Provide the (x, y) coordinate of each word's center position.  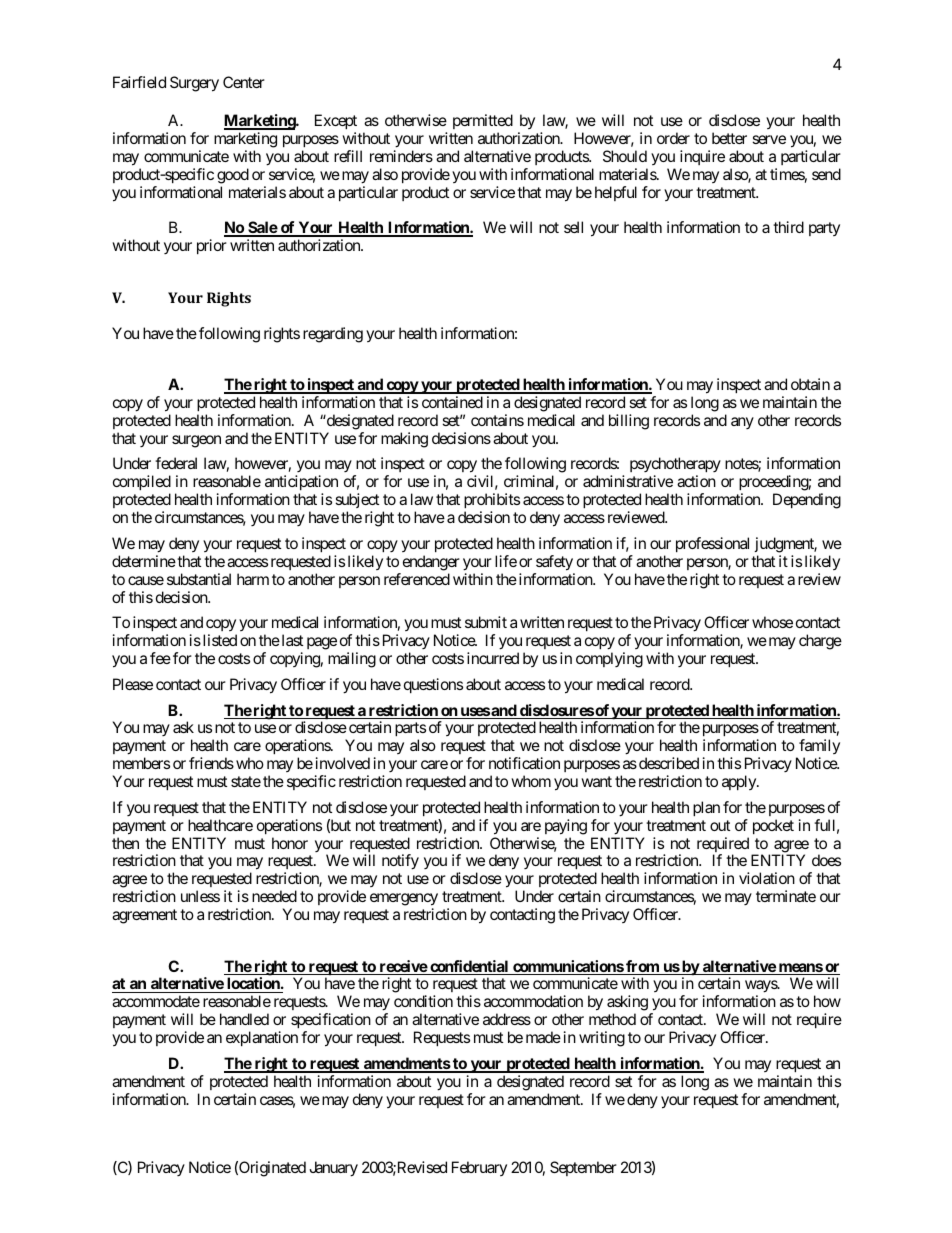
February (479, 1168)
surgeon (196, 441)
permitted (483, 121)
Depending (807, 501)
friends (211, 763)
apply (740, 782)
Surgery (194, 84)
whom (531, 781)
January (333, 1169)
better (729, 138)
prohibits (492, 502)
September (583, 1168)
